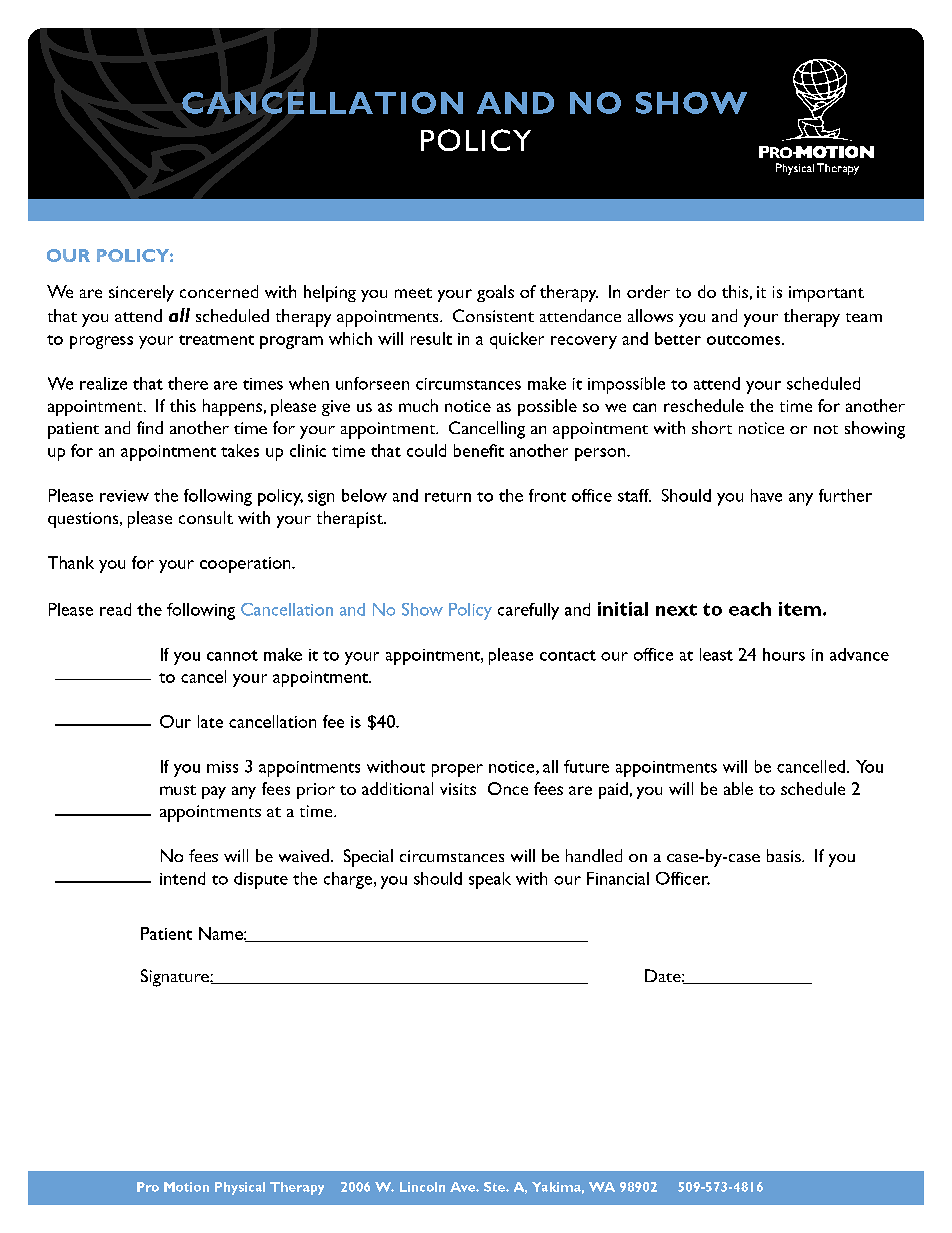 The image size is (952, 1233). I want to click on Motion, so click(186, 1187).
